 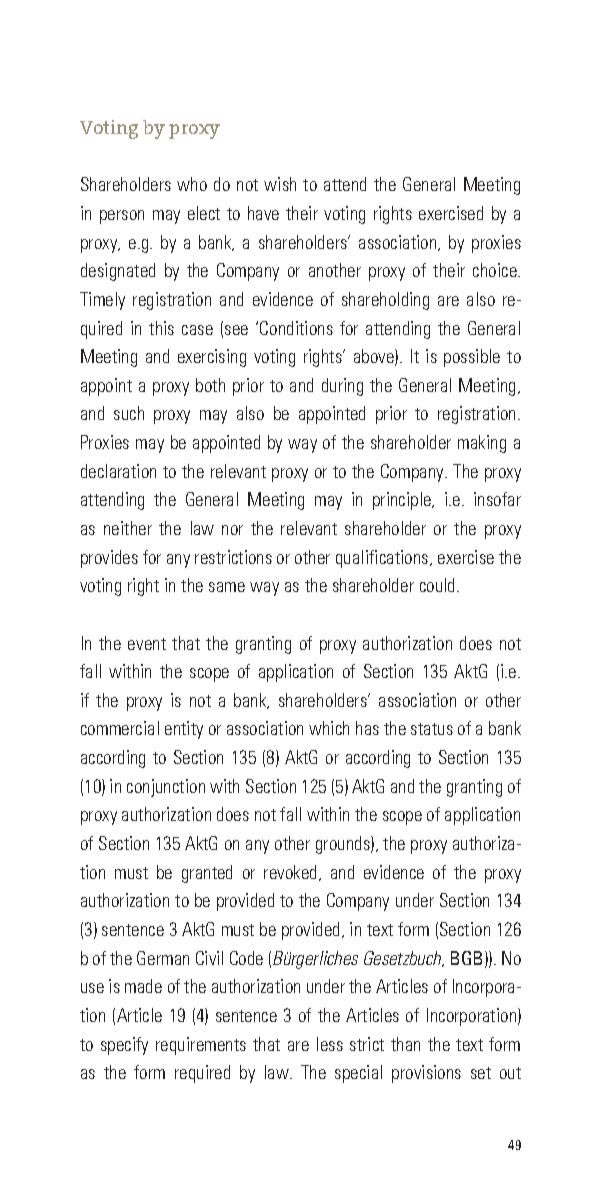 What do you see at coordinates (124, 1046) in the page?
I see `specify` at bounding box center [124, 1046].
